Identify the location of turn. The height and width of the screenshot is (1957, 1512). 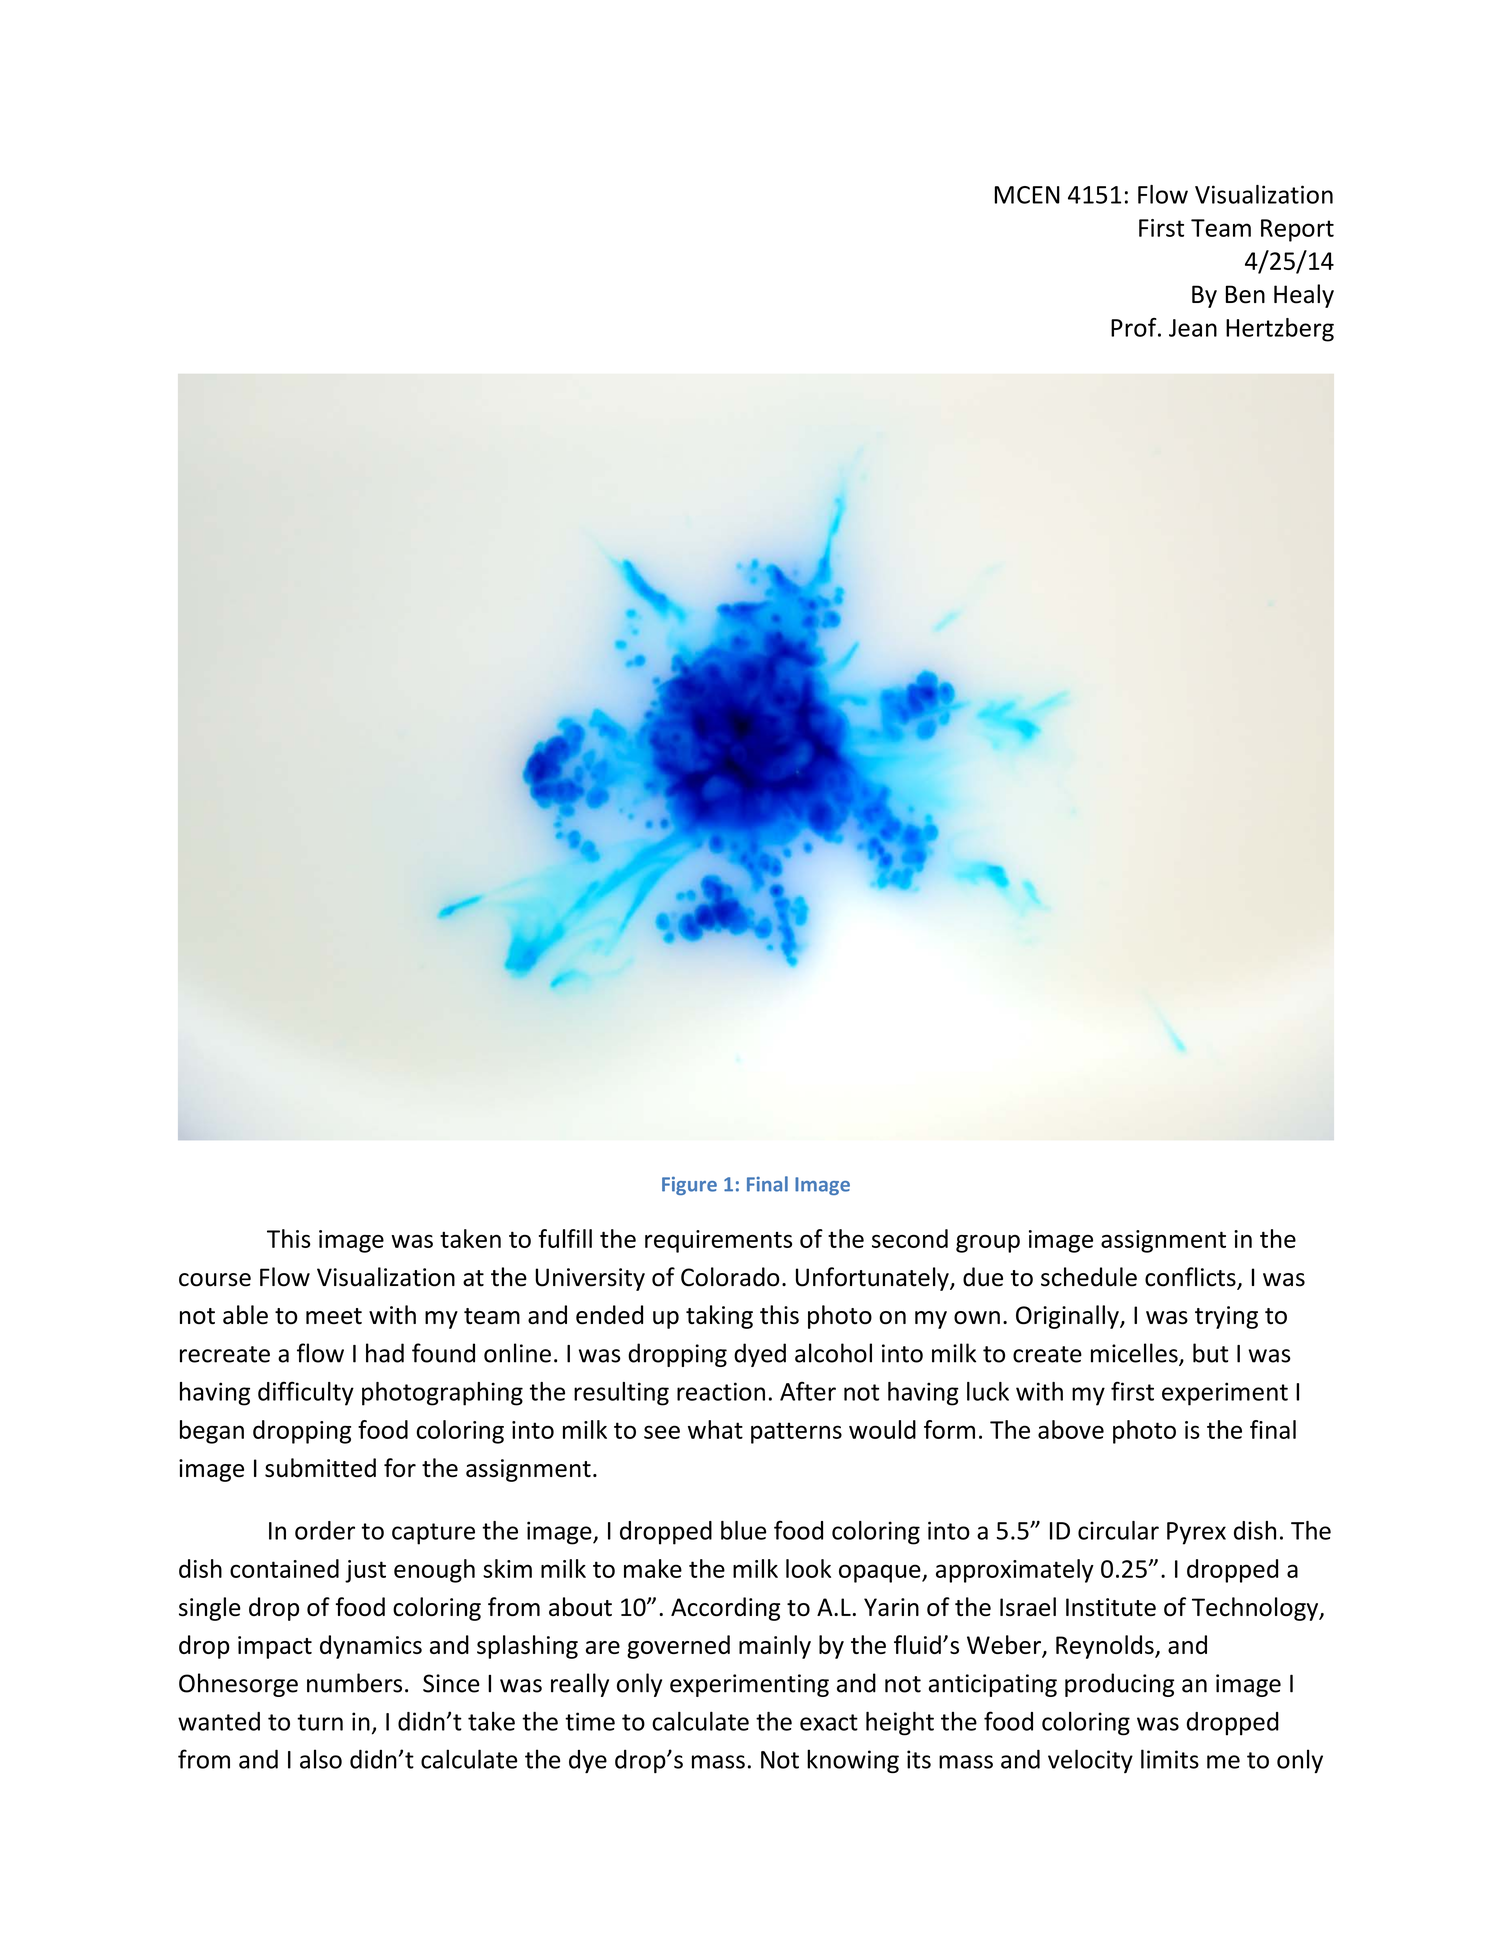
(320, 1722).
